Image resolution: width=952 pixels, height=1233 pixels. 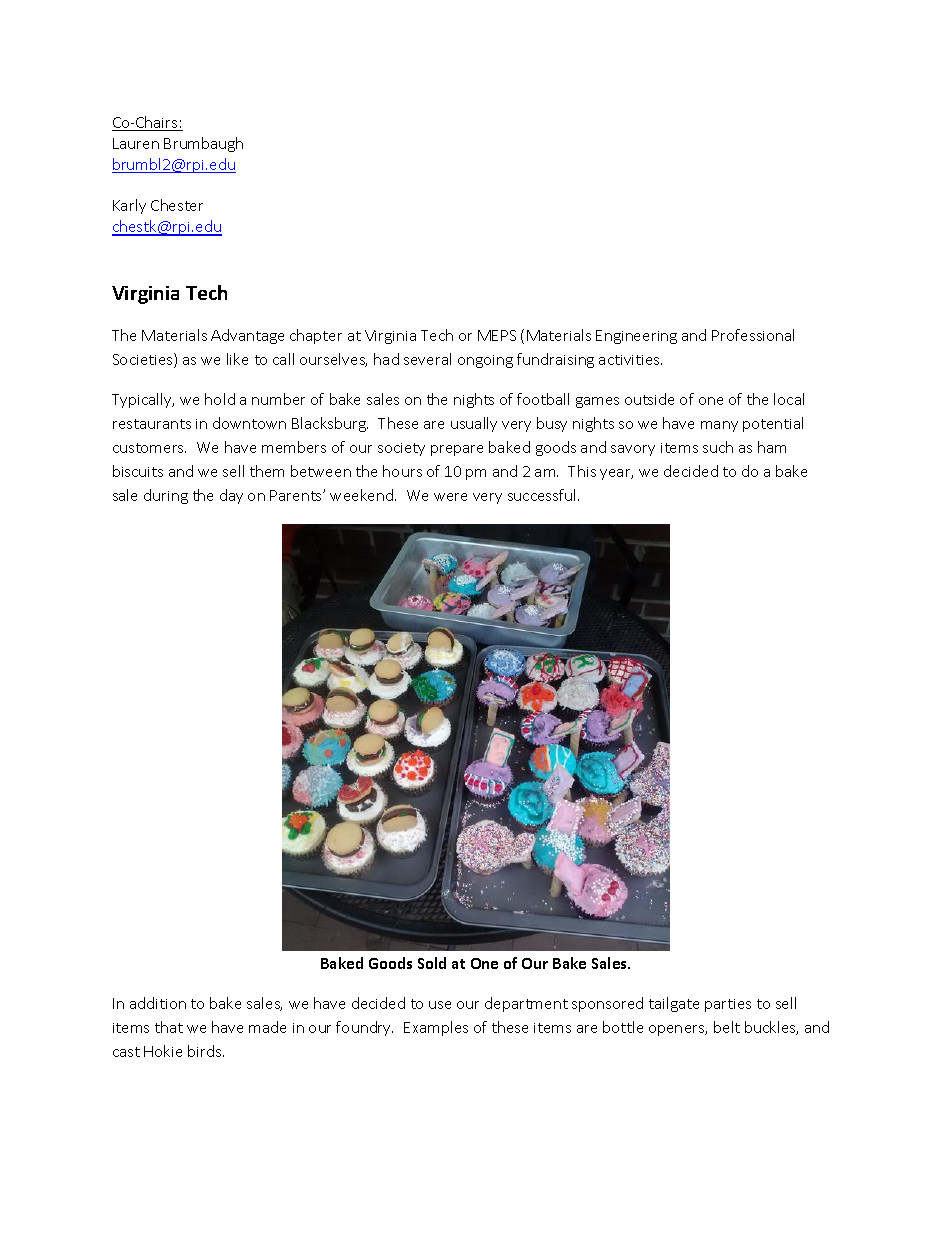 I want to click on prepare, so click(x=457, y=450).
